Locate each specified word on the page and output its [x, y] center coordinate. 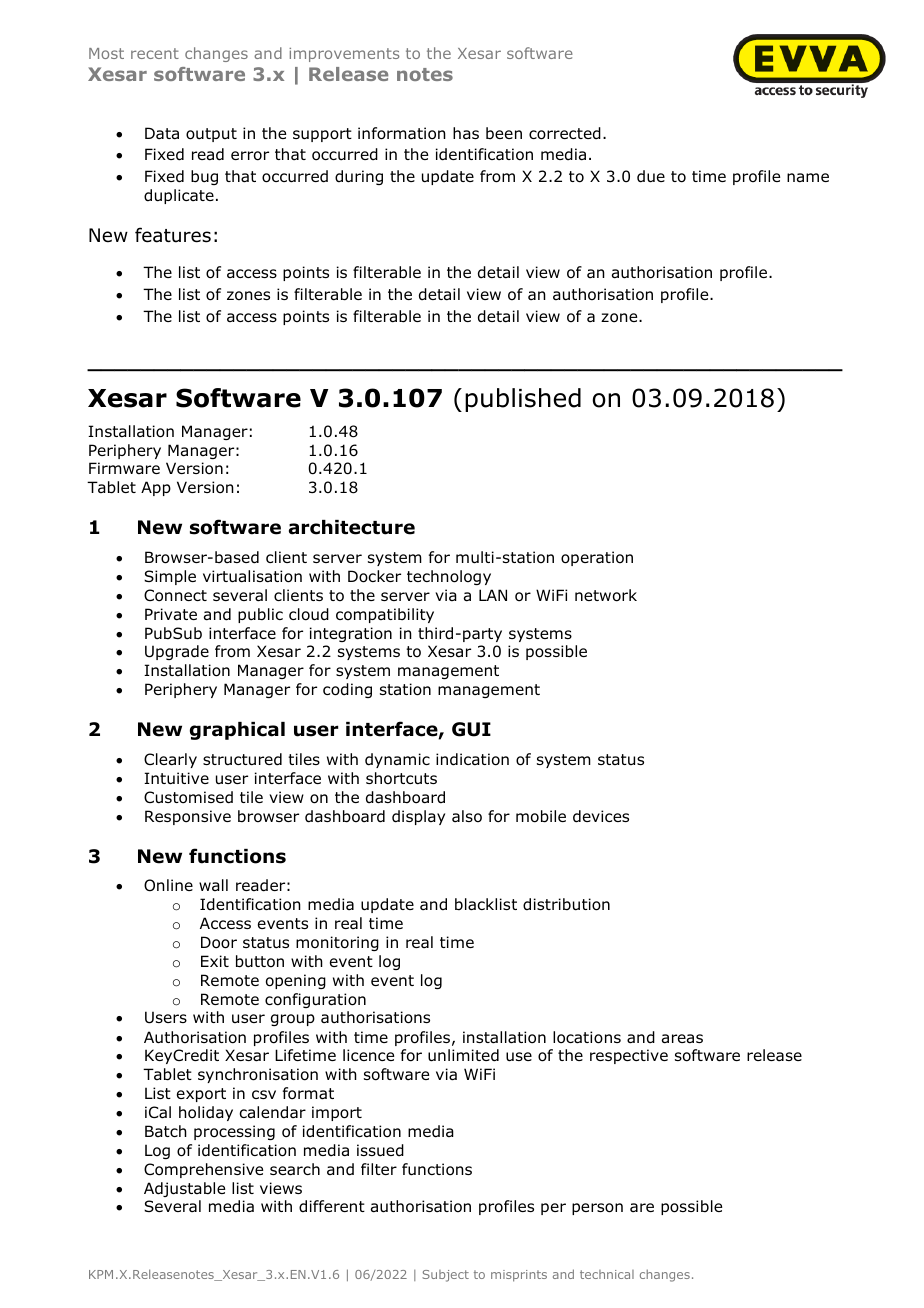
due [651, 176]
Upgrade [177, 652]
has [466, 133]
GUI [471, 729]
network [606, 595]
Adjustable [184, 1189]
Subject [445, 1276]
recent [155, 53]
